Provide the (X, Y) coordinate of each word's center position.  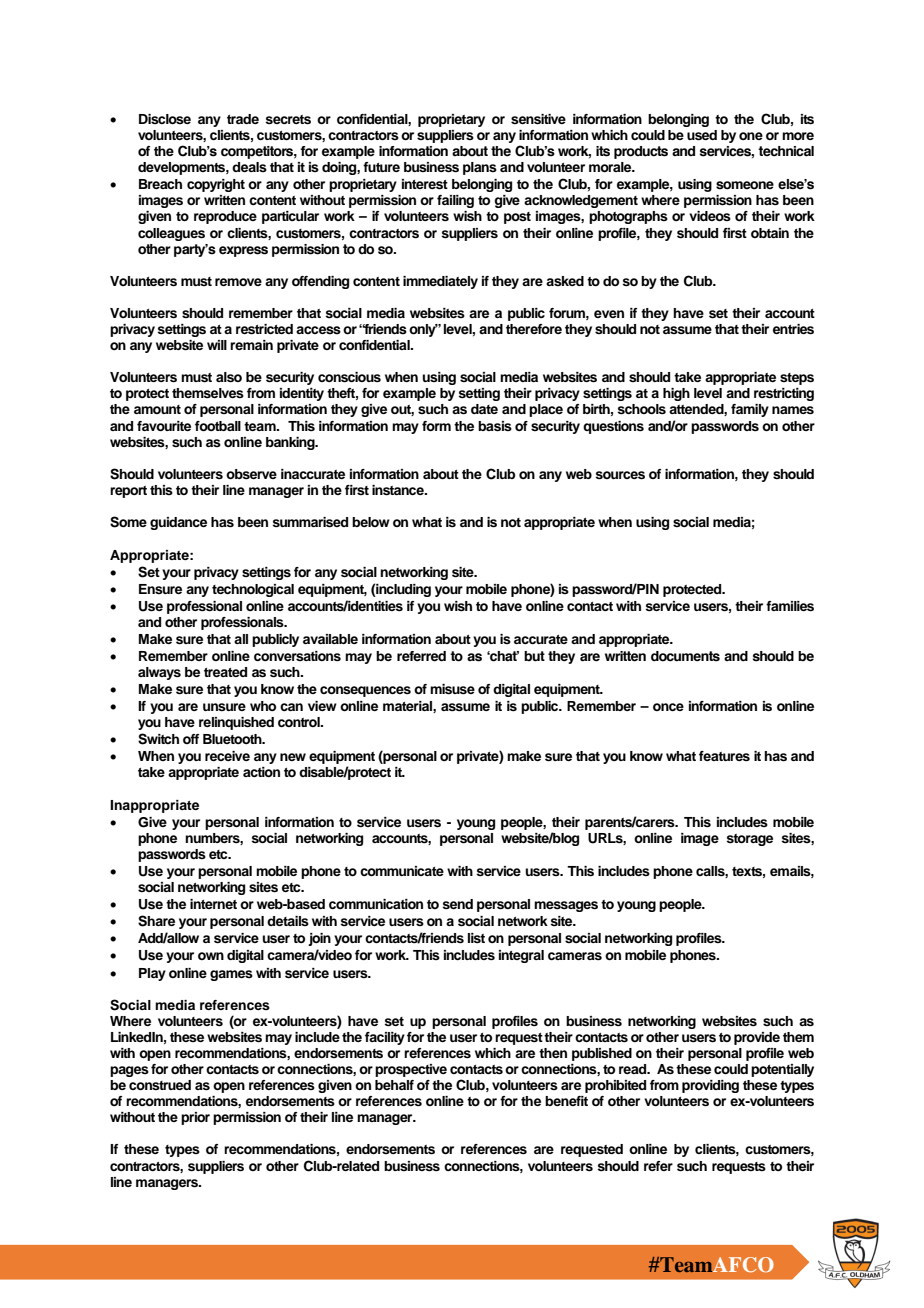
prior (195, 1118)
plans (480, 168)
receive (227, 756)
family (750, 410)
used (702, 135)
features (724, 756)
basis (495, 426)
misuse (452, 689)
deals (249, 167)
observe (251, 474)
